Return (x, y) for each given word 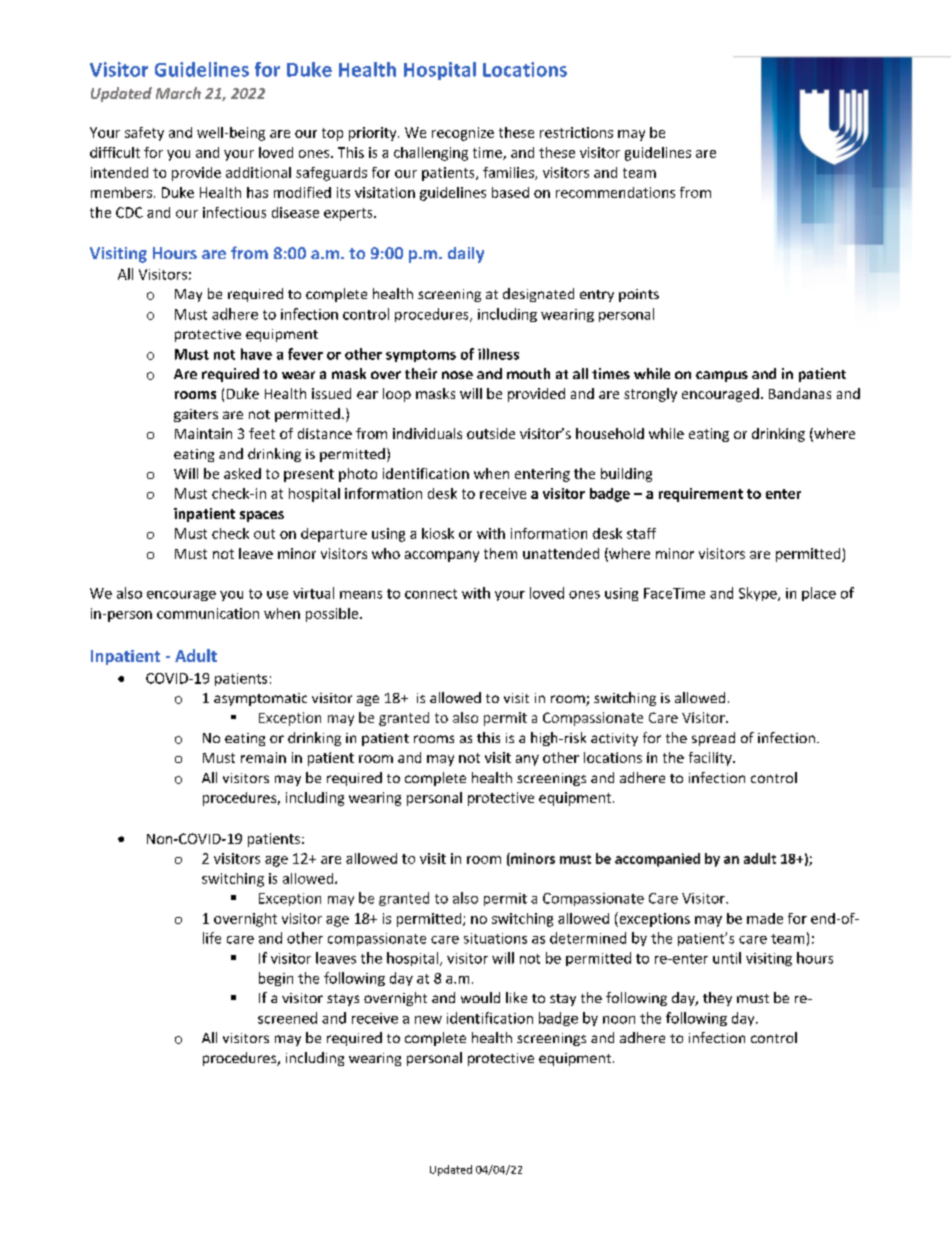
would (480, 997)
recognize (463, 134)
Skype (759, 594)
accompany (442, 556)
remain (263, 757)
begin (276, 979)
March (178, 93)
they (717, 999)
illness (498, 354)
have (256, 354)
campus (722, 376)
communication (208, 613)
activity (614, 739)
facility (711, 759)
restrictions (576, 132)
